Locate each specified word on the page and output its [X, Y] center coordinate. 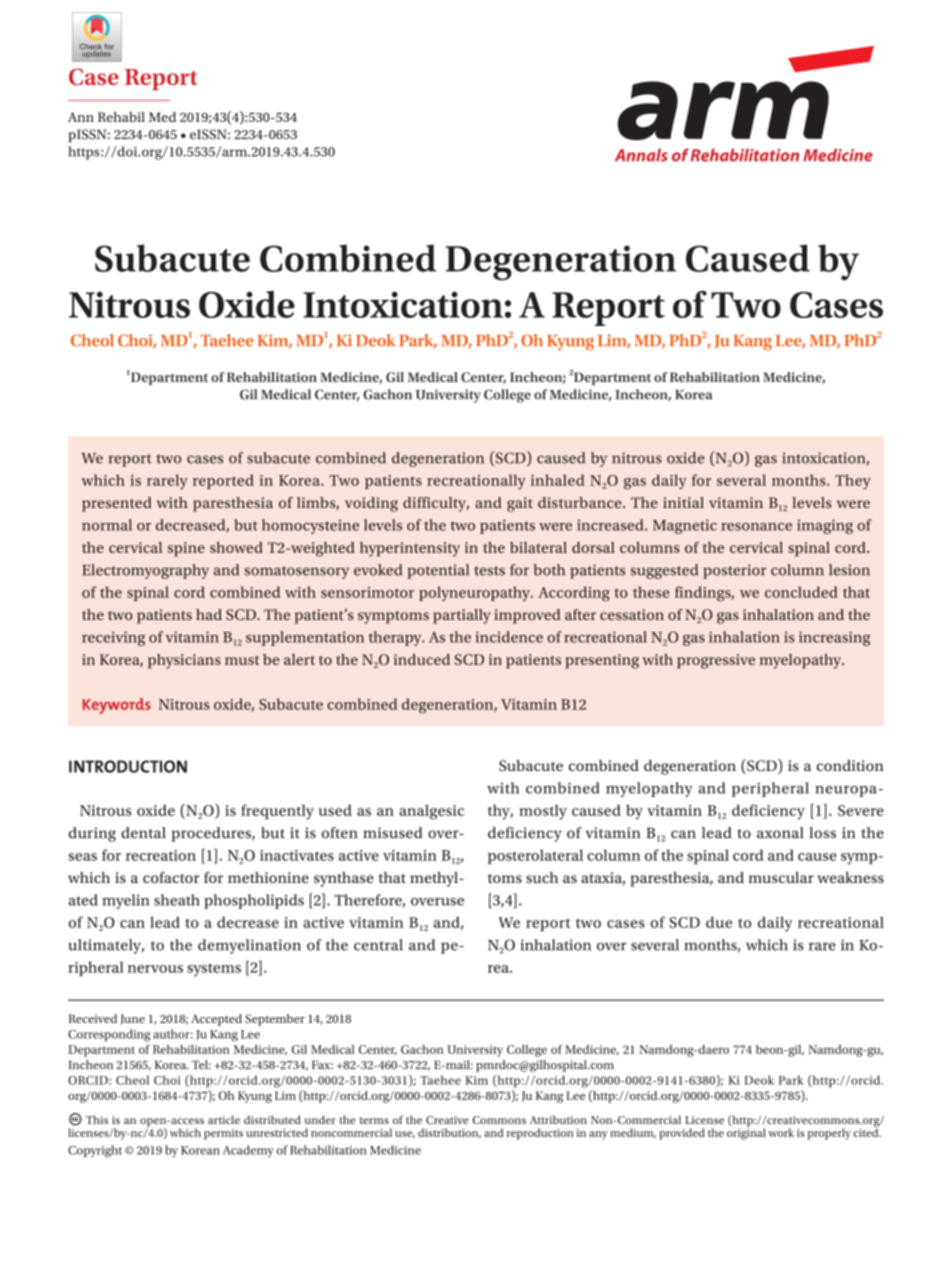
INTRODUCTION [128, 766]
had [209, 614]
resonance [756, 527]
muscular [781, 877]
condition [850, 765]
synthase [344, 879]
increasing [834, 638]
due [719, 922]
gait [520, 504]
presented [117, 504]
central [378, 945]
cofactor [171, 877]
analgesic [431, 812]
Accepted [216, 1020]
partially [462, 616]
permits [223, 1134]
